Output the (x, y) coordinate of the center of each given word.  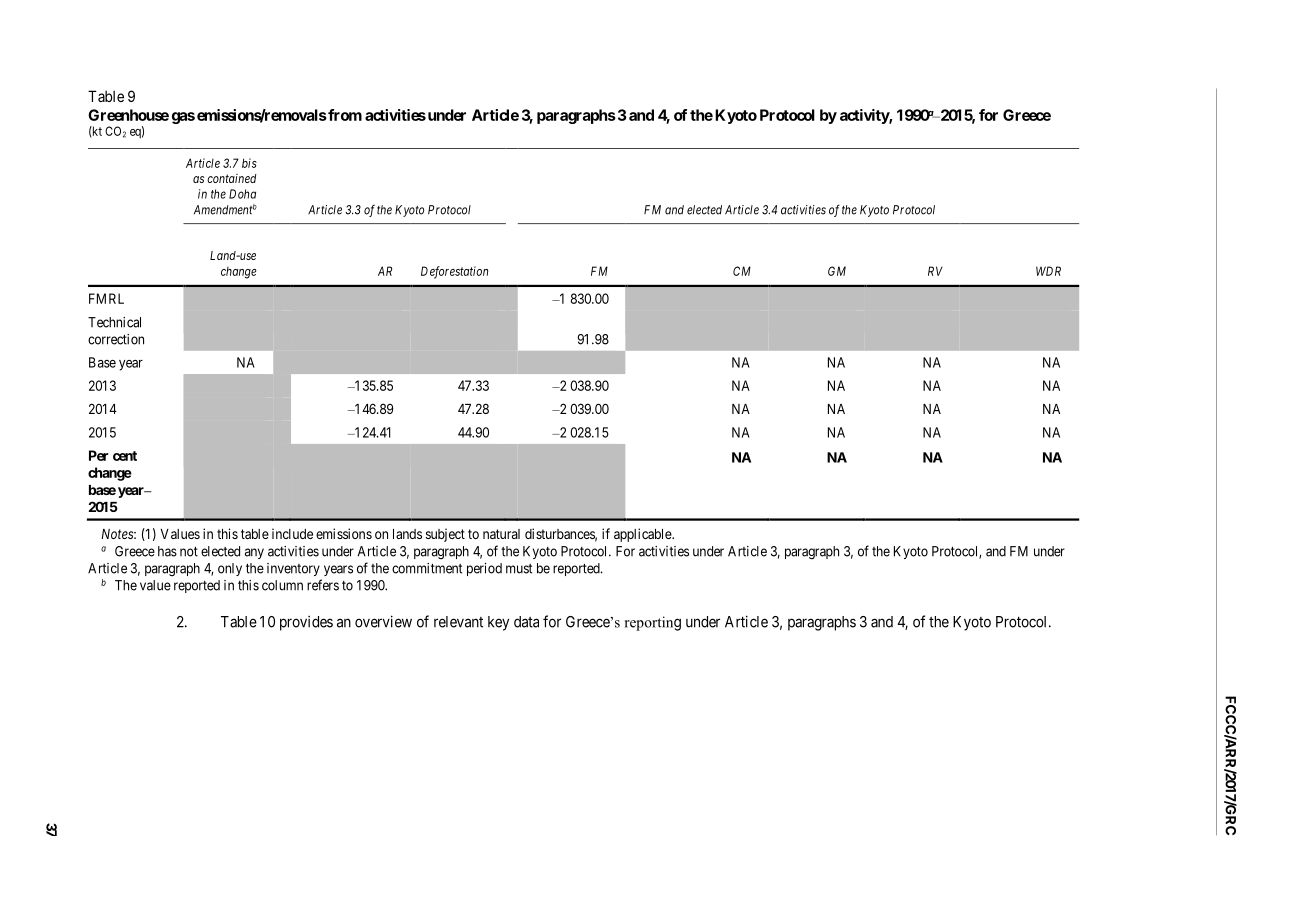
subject (445, 535)
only (230, 569)
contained (232, 178)
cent (125, 456)
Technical (114, 322)
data (526, 622)
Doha (242, 194)
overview (383, 621)
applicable (643, 535)
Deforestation (454, 272)
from (344, 115)
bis (249, 163)
